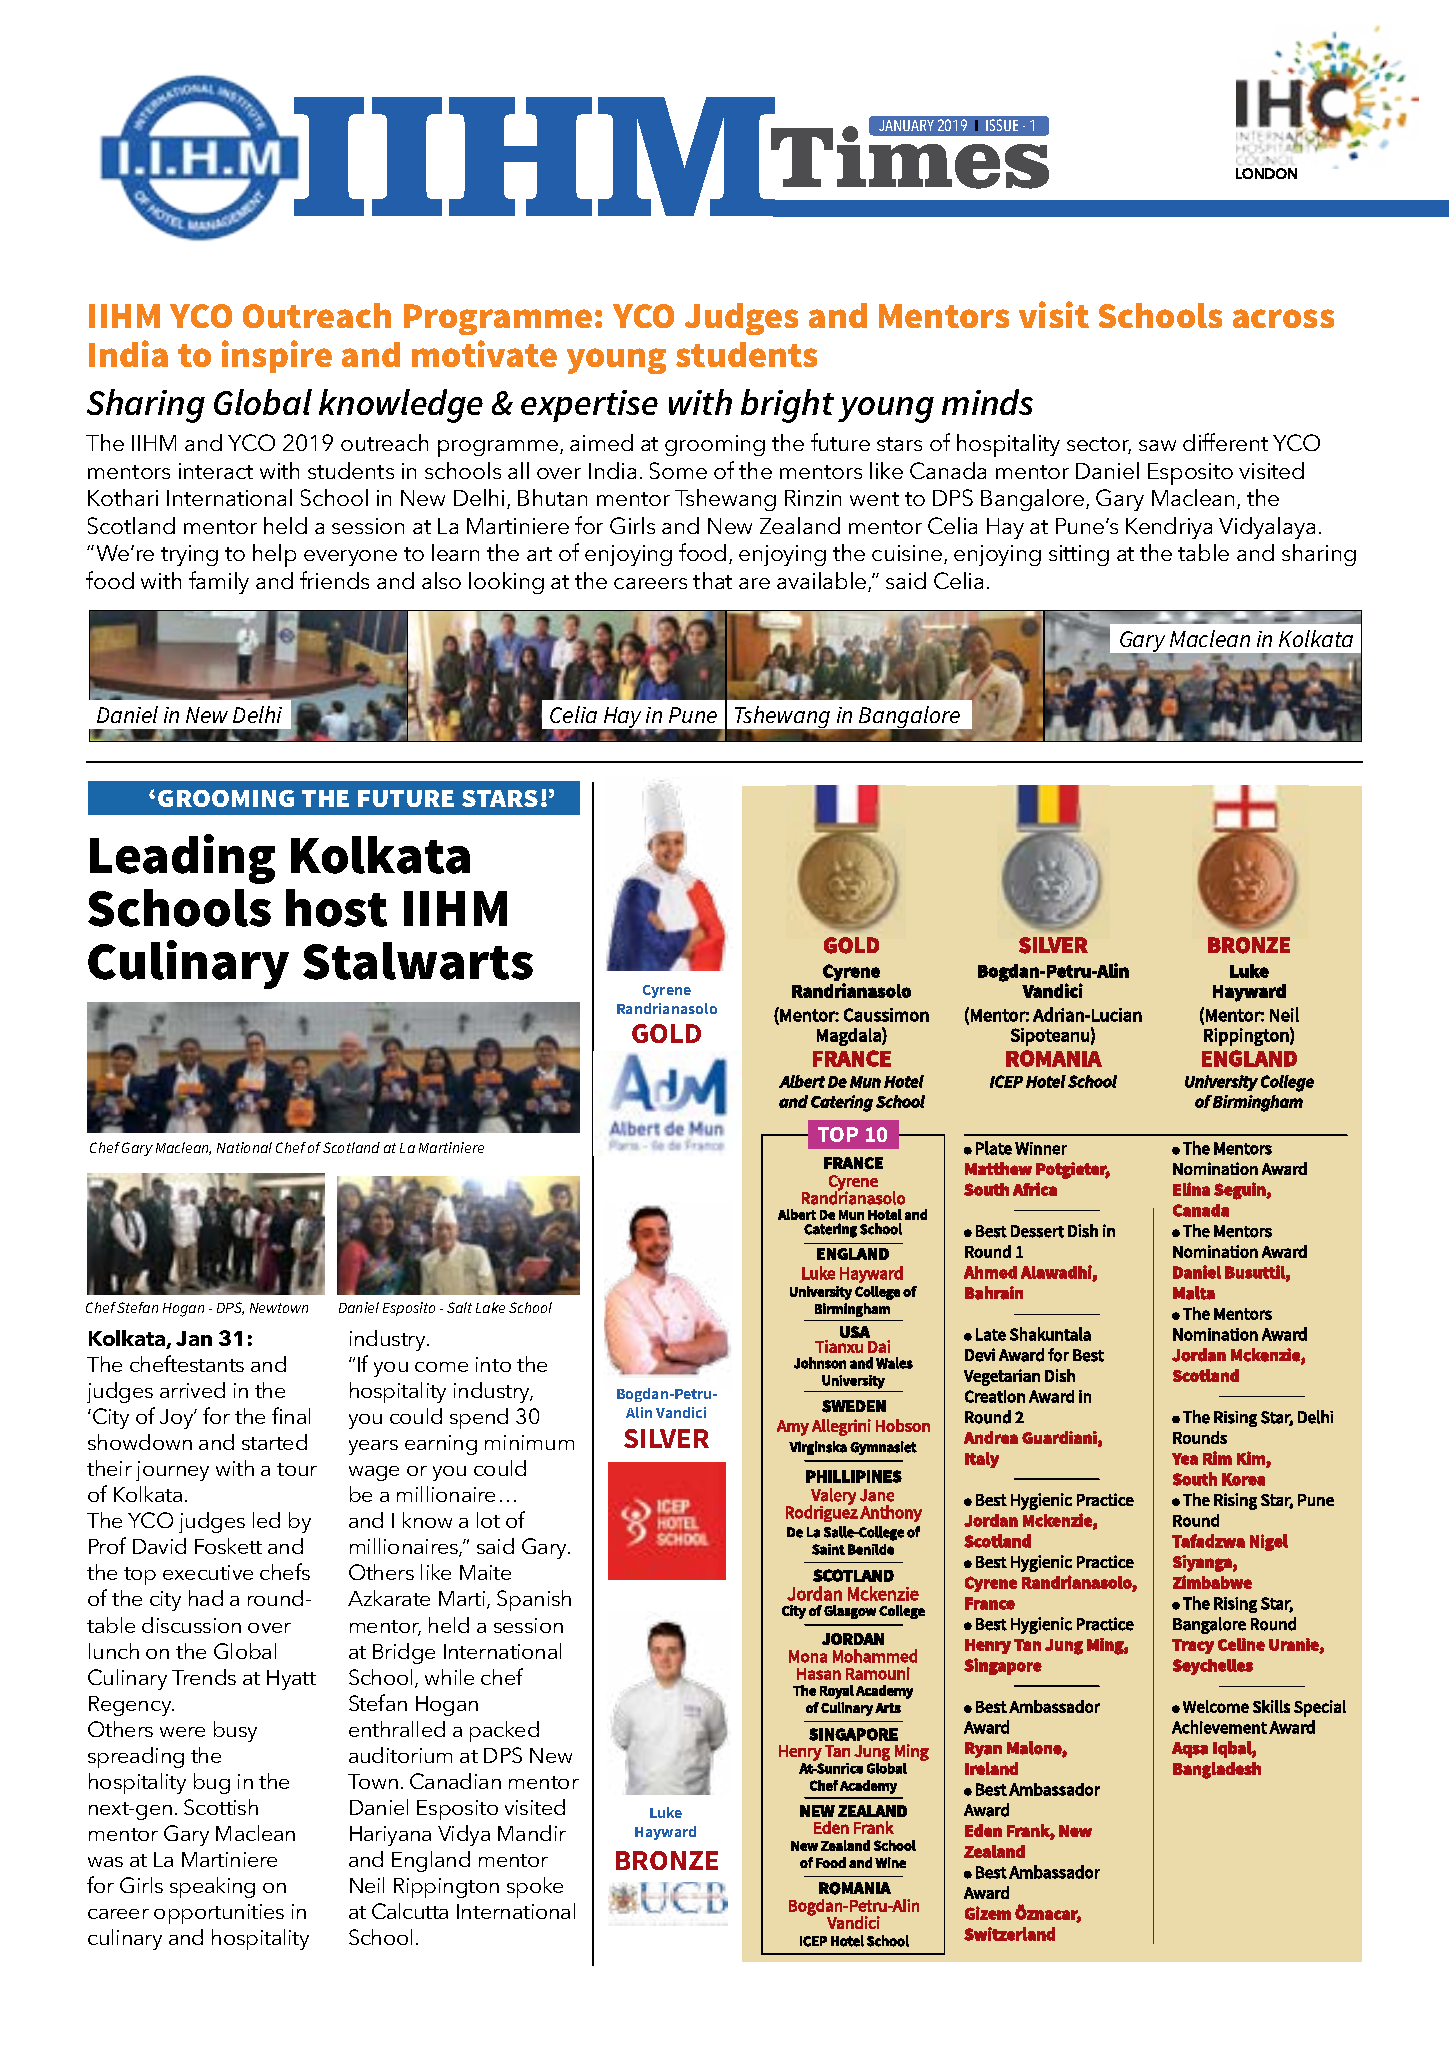 This screenshot has height=2052, width=1449. I want to click on GOLD, so click(666, 1033).
